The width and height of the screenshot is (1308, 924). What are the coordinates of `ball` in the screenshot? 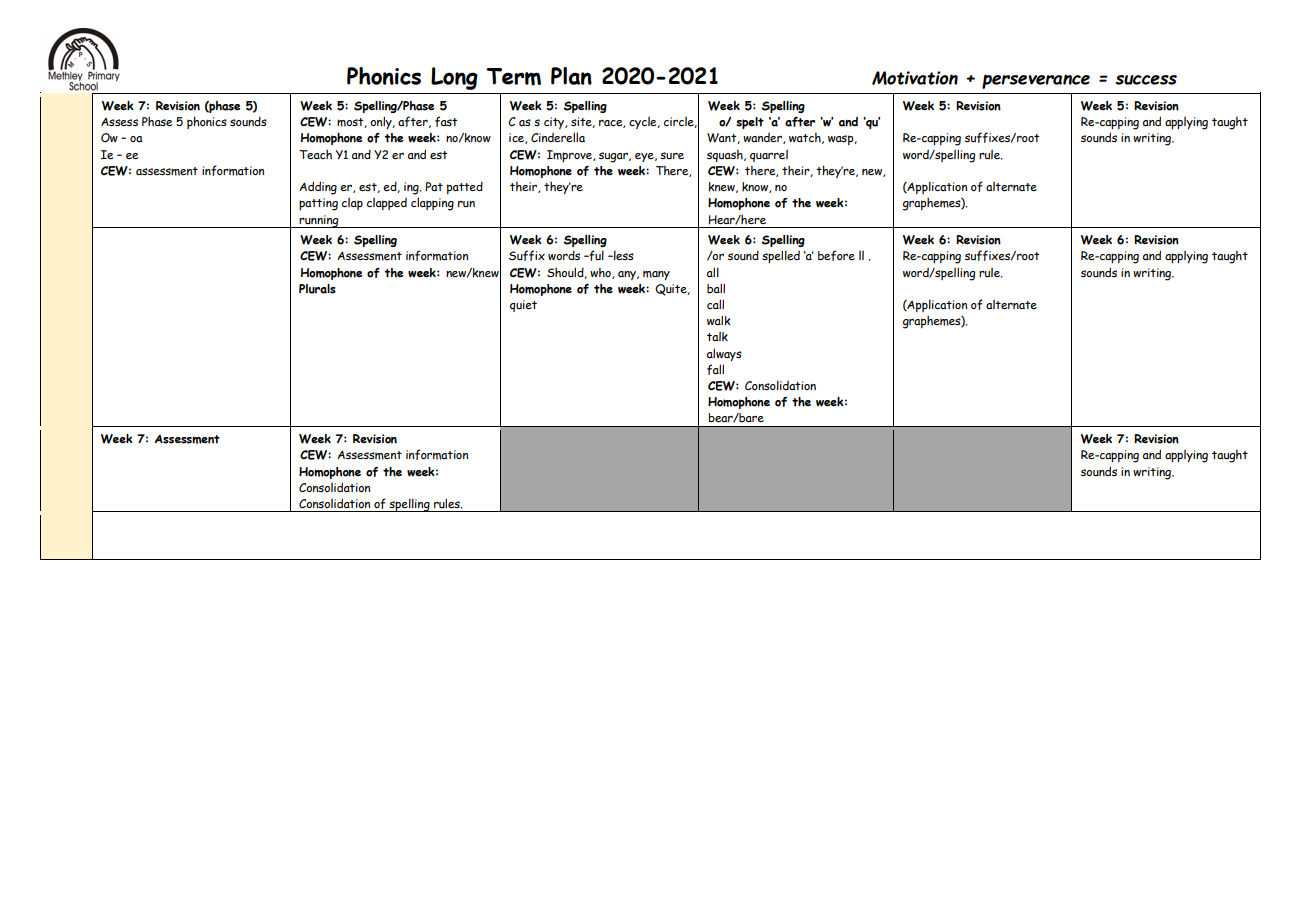 It's located at (716, 288).
